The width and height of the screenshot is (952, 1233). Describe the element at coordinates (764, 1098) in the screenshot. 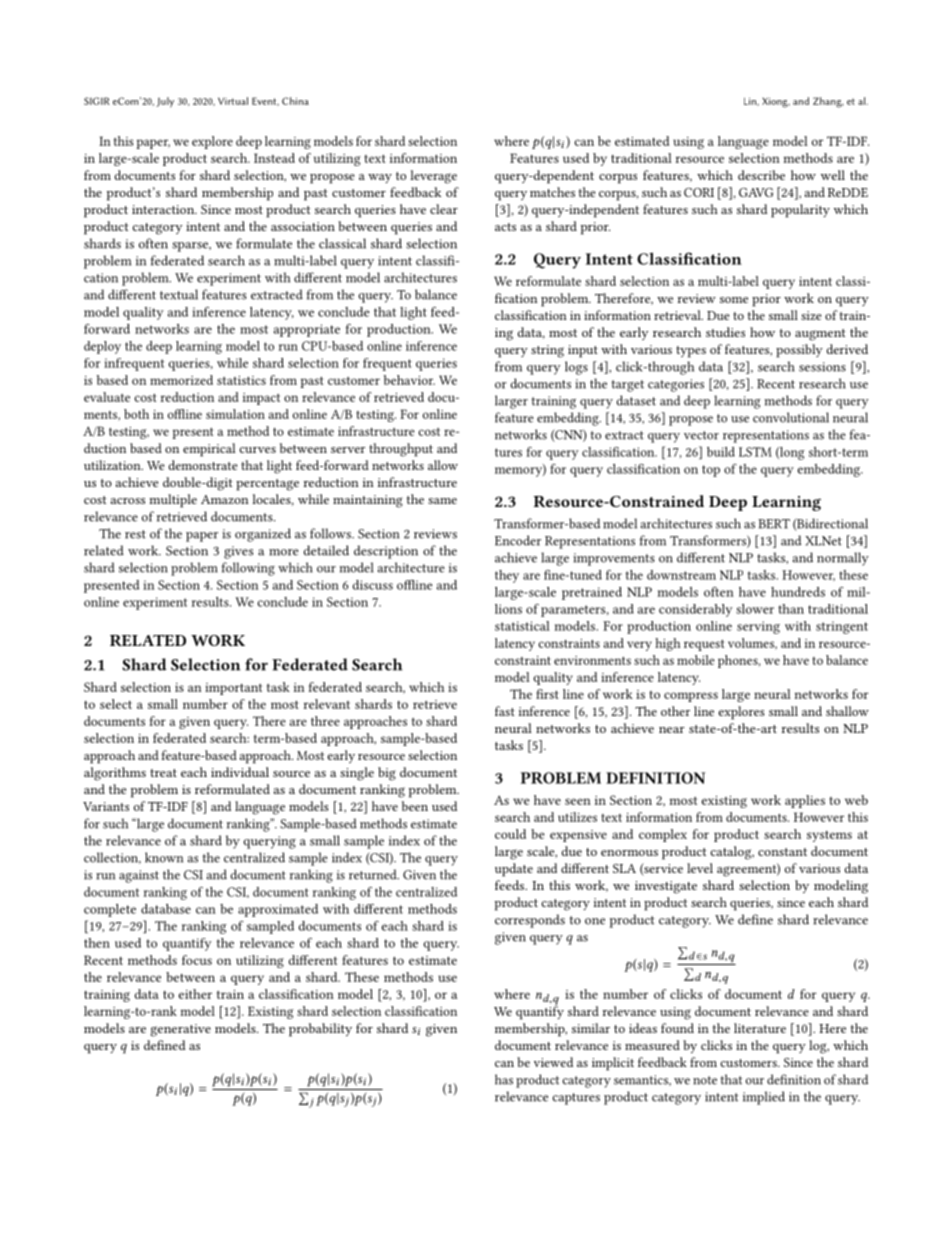

I see `implied` at that location.
